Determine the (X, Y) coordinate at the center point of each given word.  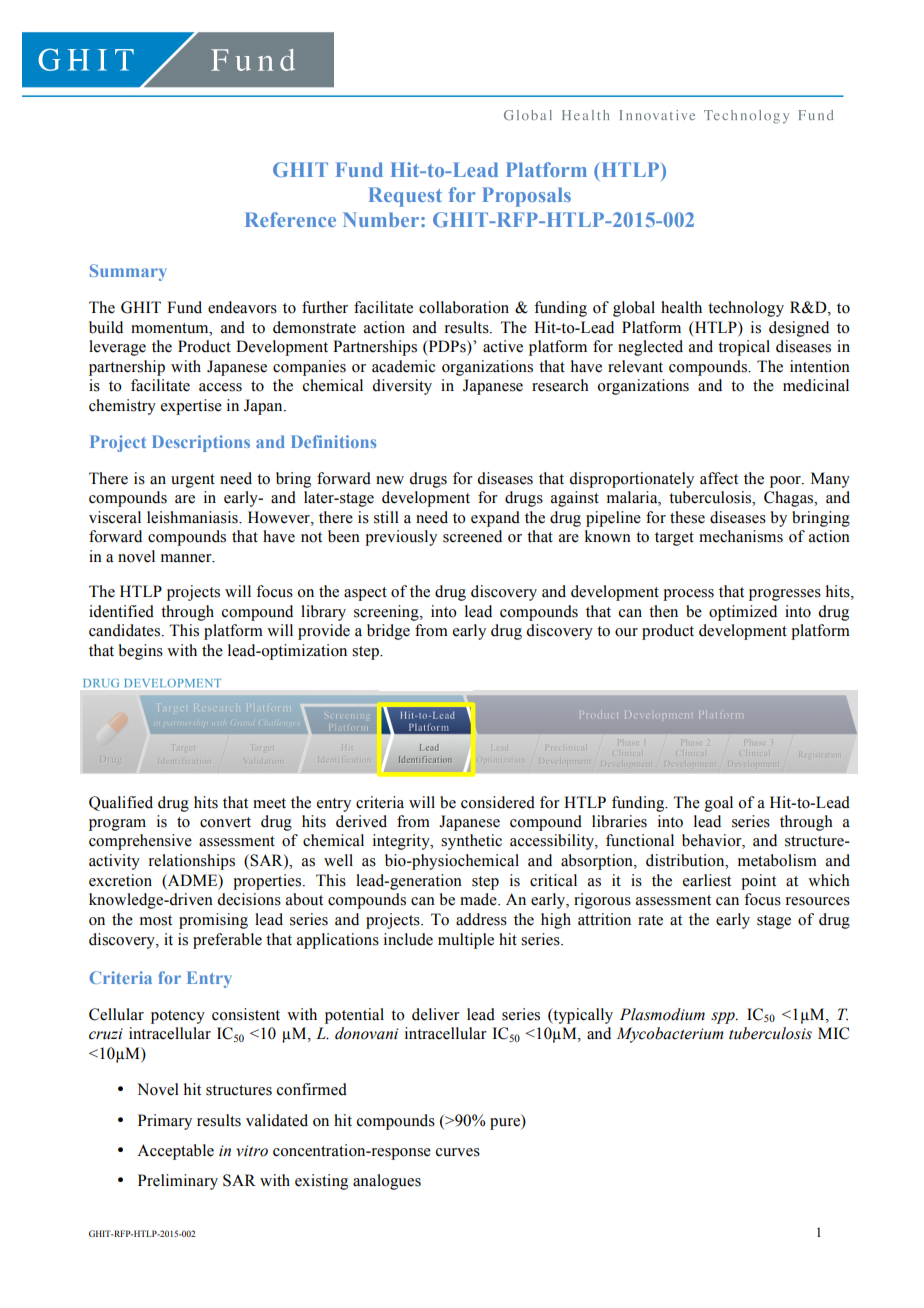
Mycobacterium (670, 1035)
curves (458, 1152)
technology (746, 309)
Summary (128, 272)
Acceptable (175, 1152)
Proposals (526, 197)
